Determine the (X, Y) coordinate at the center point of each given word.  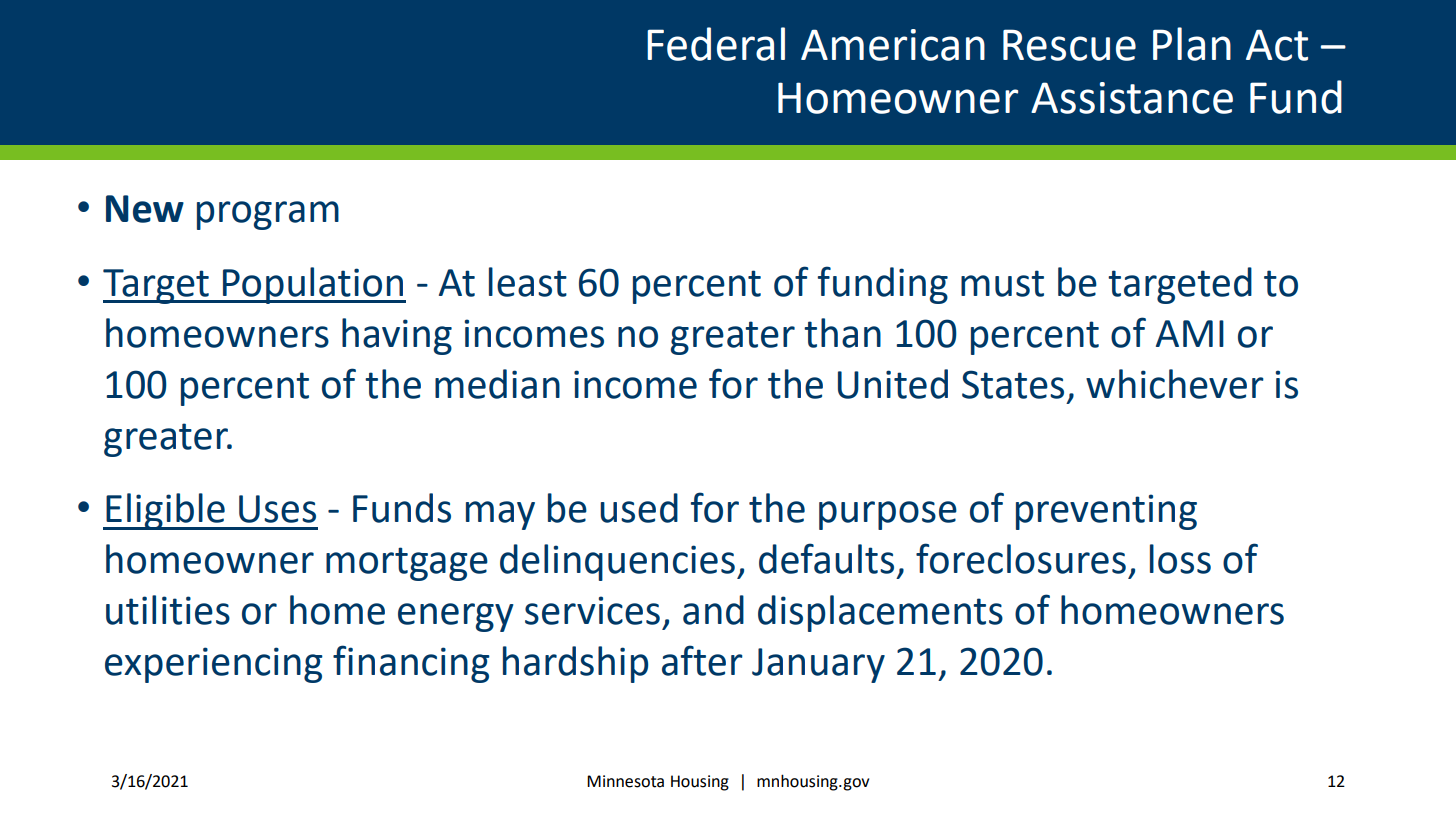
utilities (168, 610)
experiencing (214, 665)
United (893, 384)
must (1002, 283)
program (268, 215)
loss (1180, 559)
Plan (1192, 44)
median (497, 384)
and (713, 610)
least (528, 282)
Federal (716, 44)
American (893, 45)
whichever (1175, 384)
